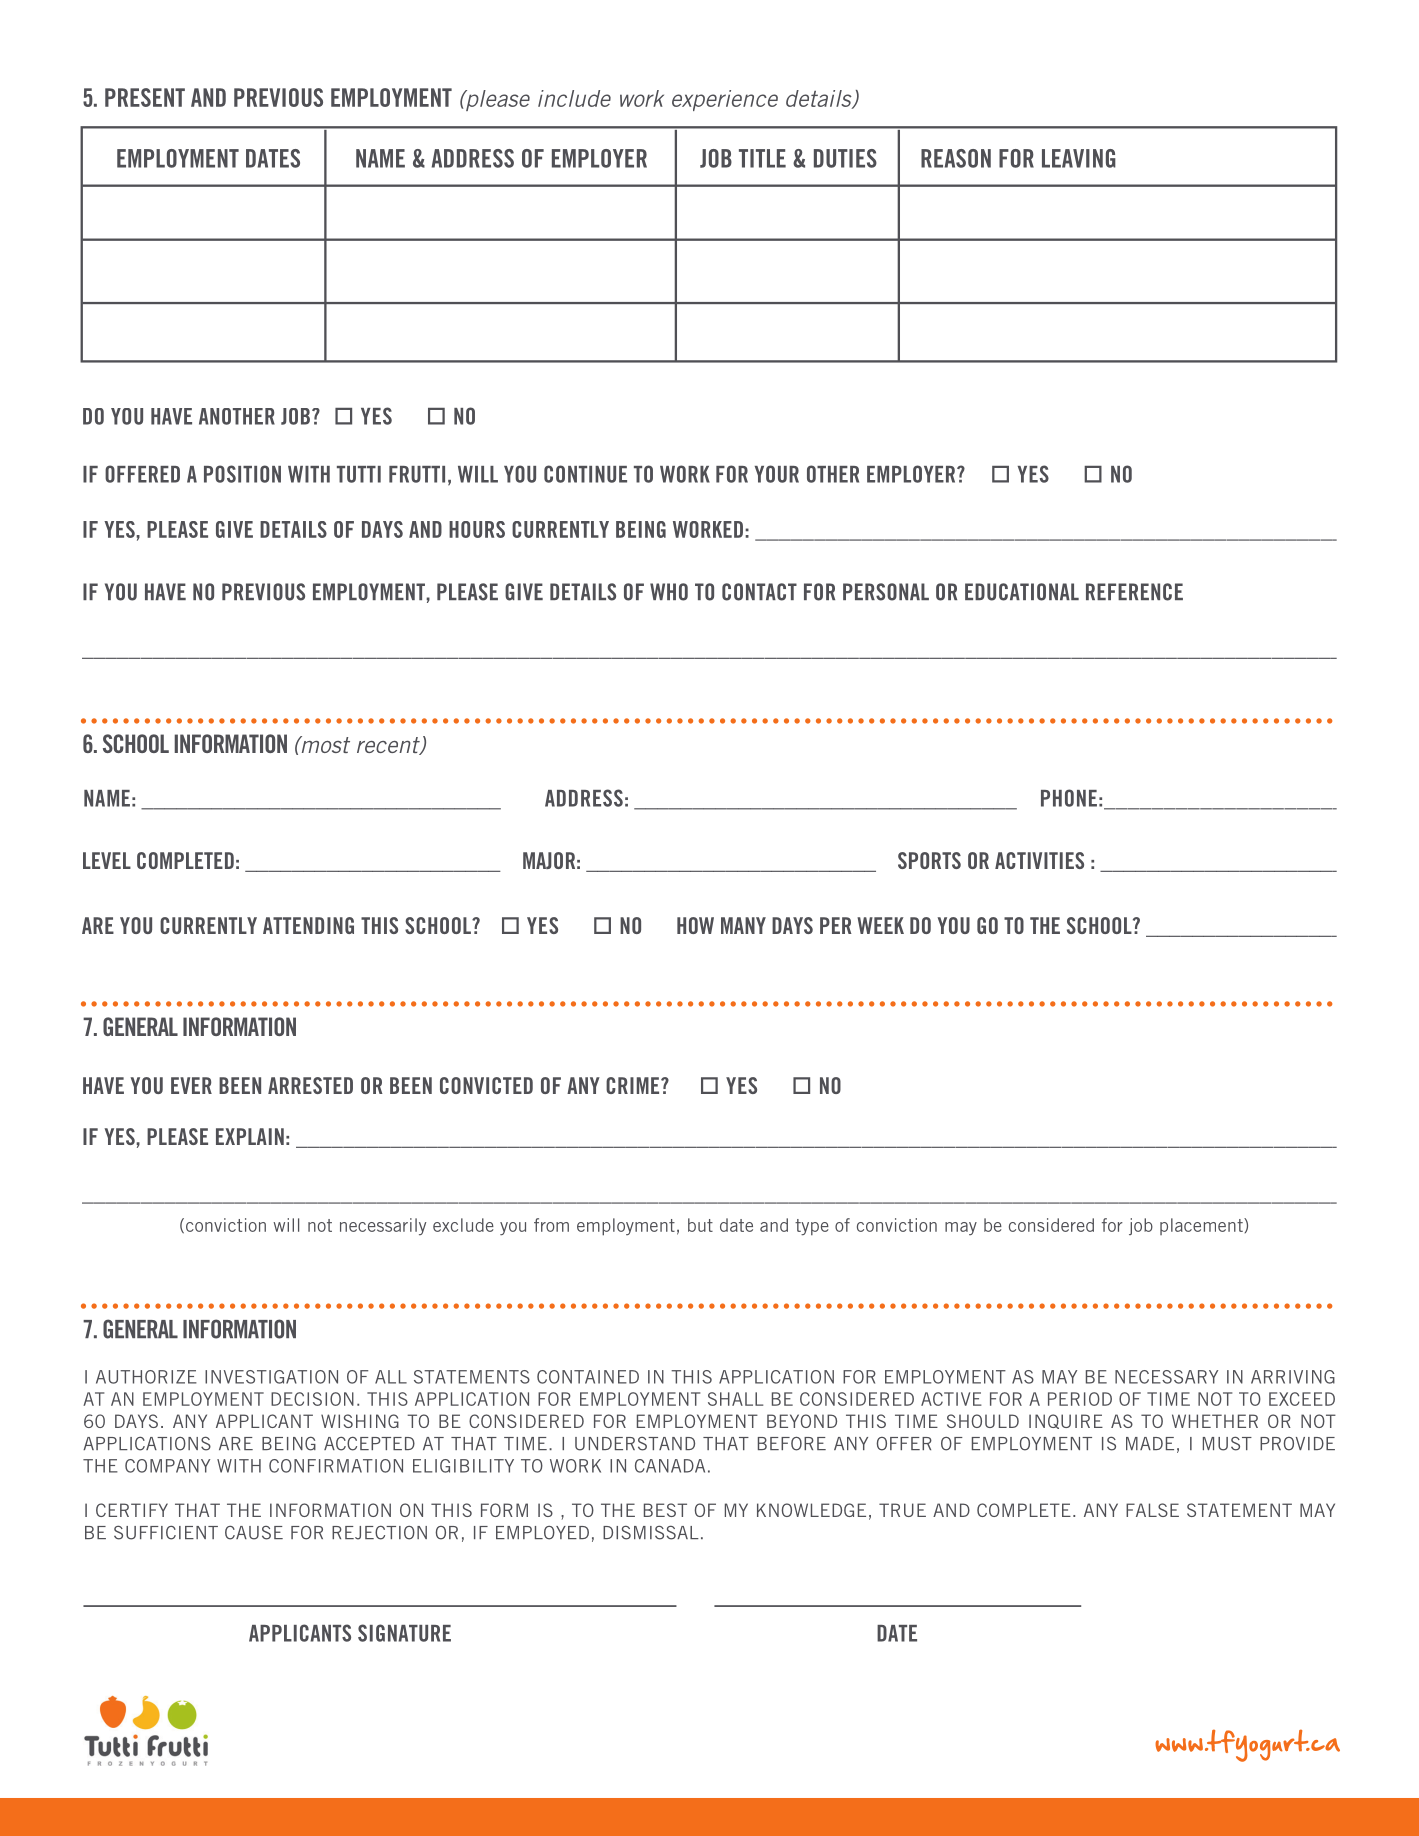 Image resolution: width=1419 pixels, height=1836 pixels. Describe the element at coordinates (308, 925) in the screenshot. I see `ATTENDING` at that location.
